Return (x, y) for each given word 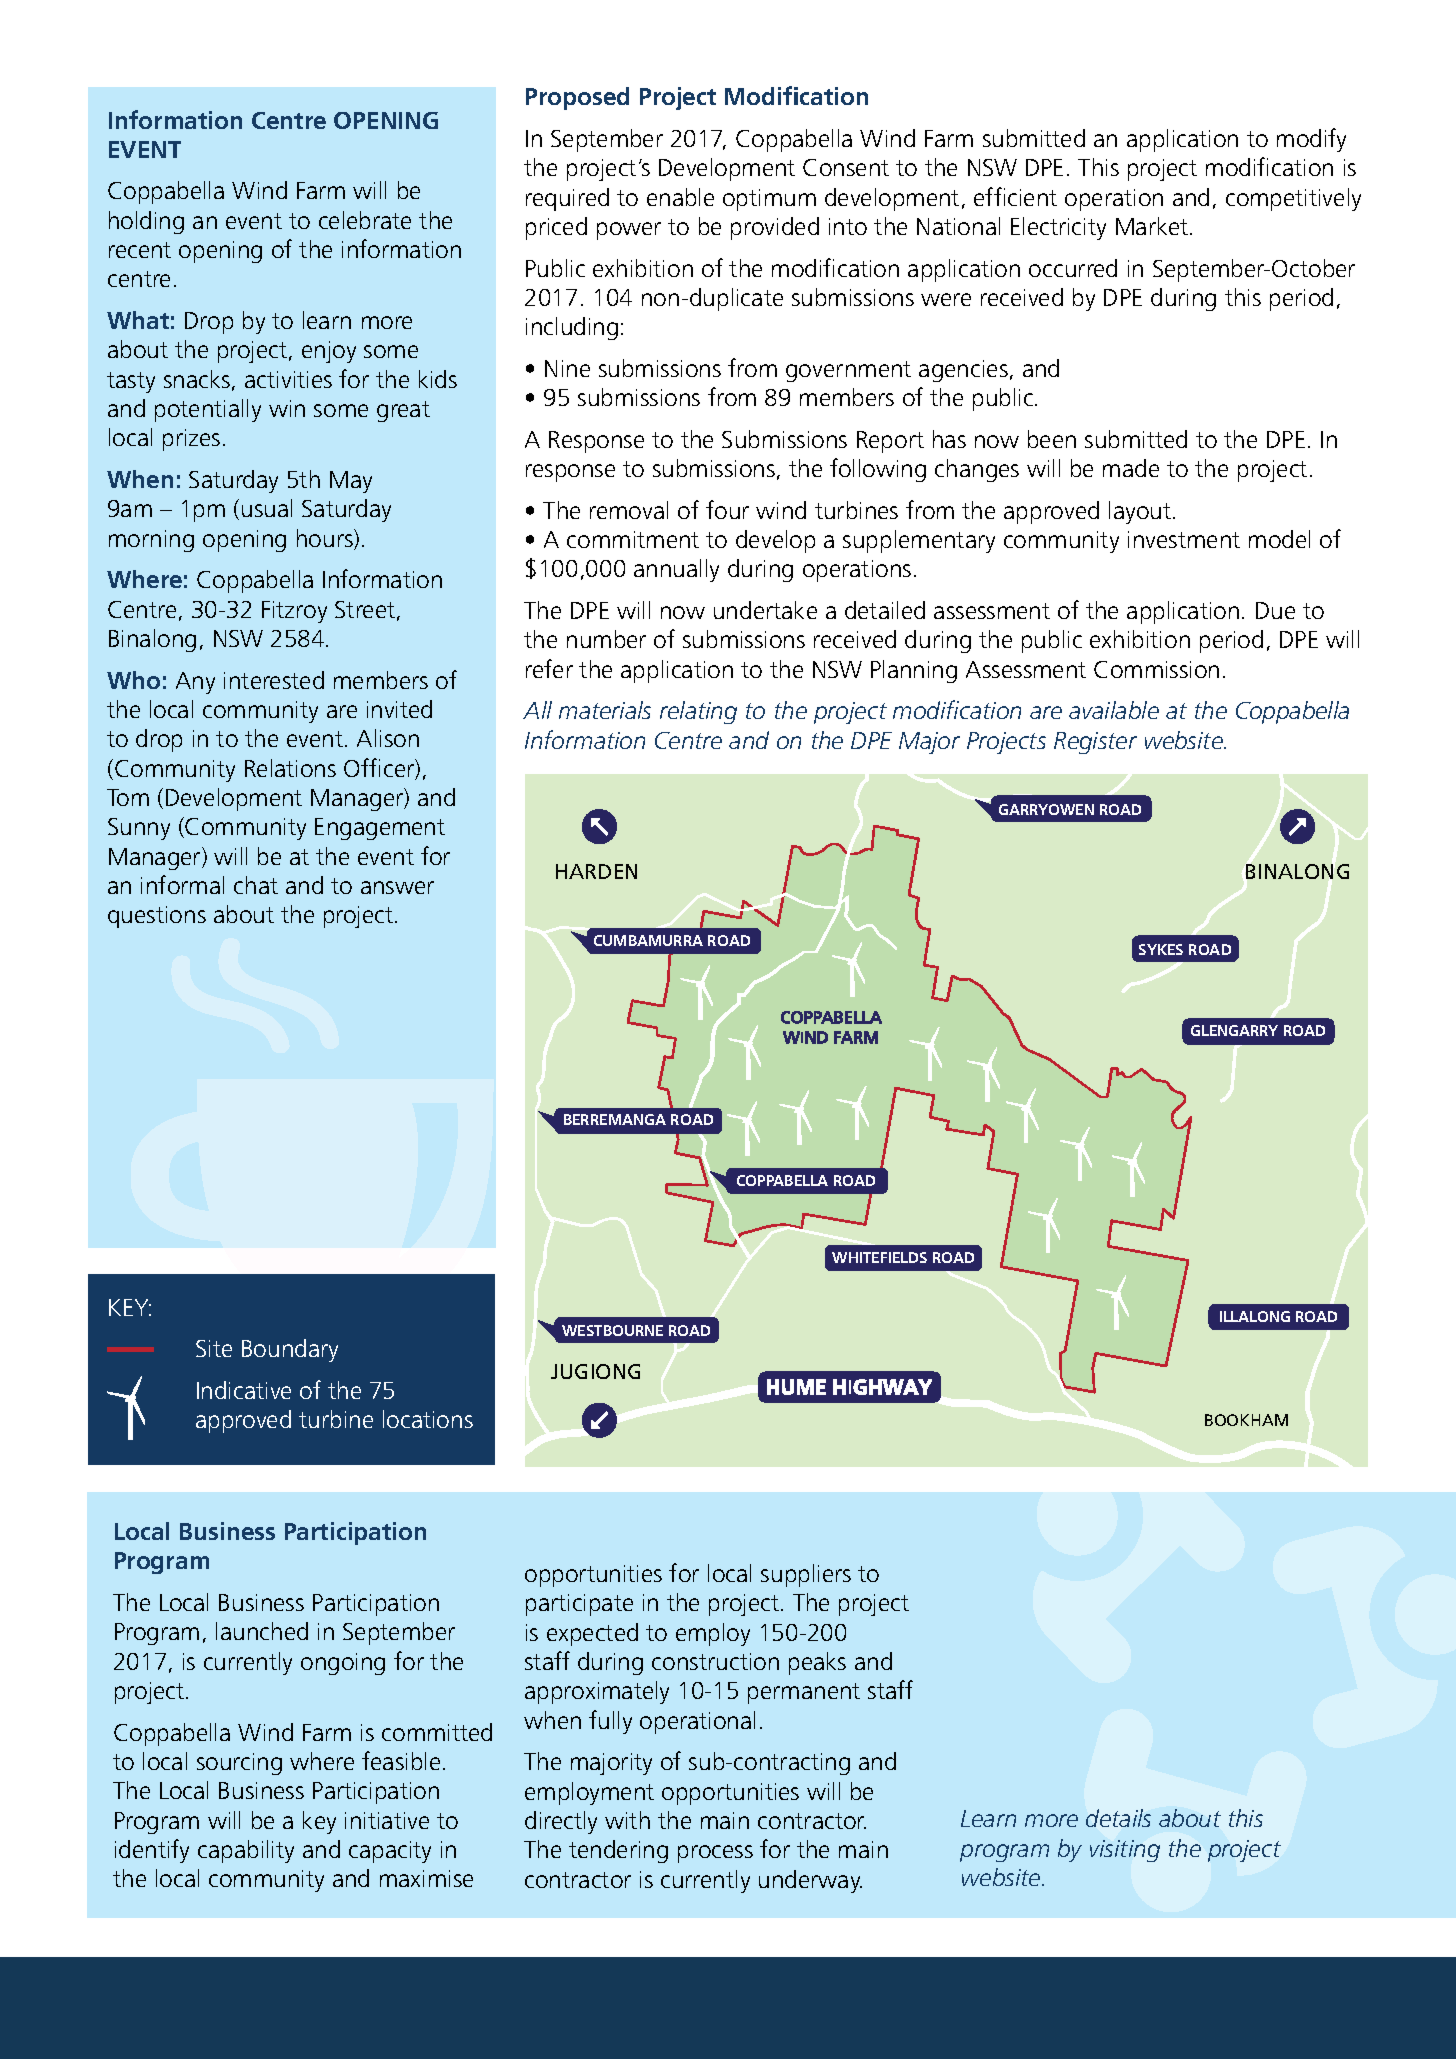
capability (246, 1851)
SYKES (1161, 949)
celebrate (365, 220)
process (715, 1854)
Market (1153, 226)
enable (680, 197)
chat (256, 885)
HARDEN (596, 871)
